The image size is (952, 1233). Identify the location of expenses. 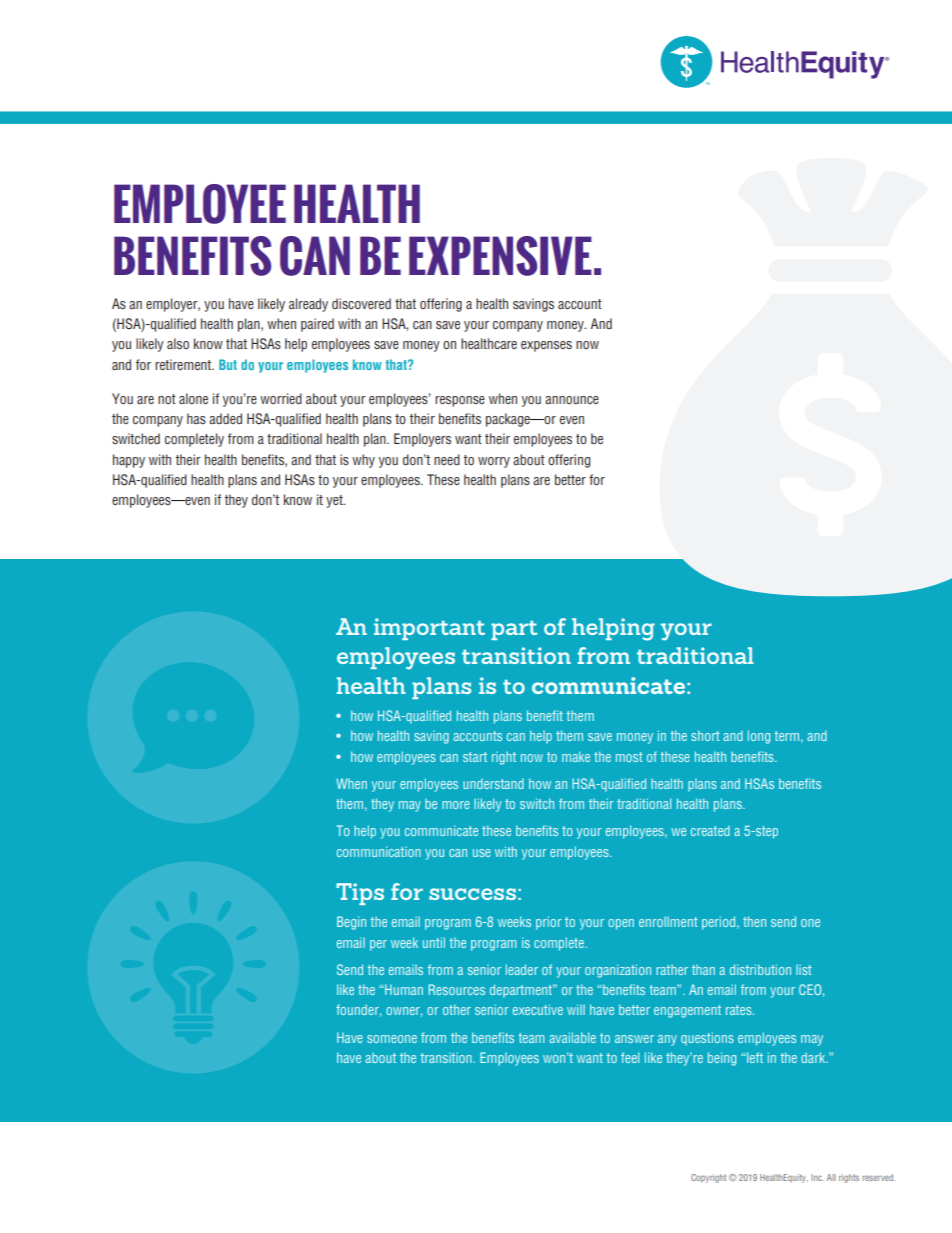
(546, 346).
